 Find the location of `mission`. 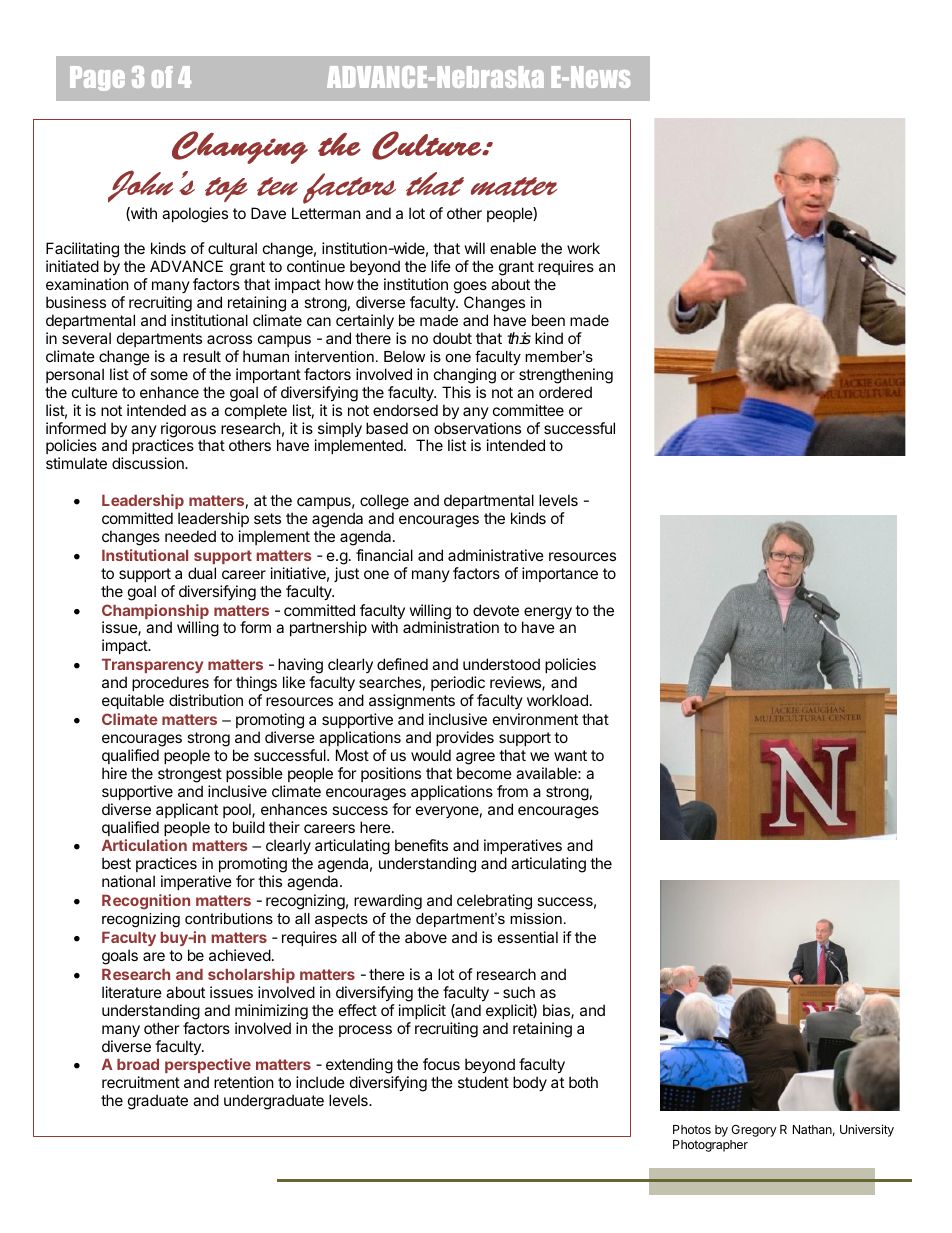

mission is located at coordinates (536, 918).
